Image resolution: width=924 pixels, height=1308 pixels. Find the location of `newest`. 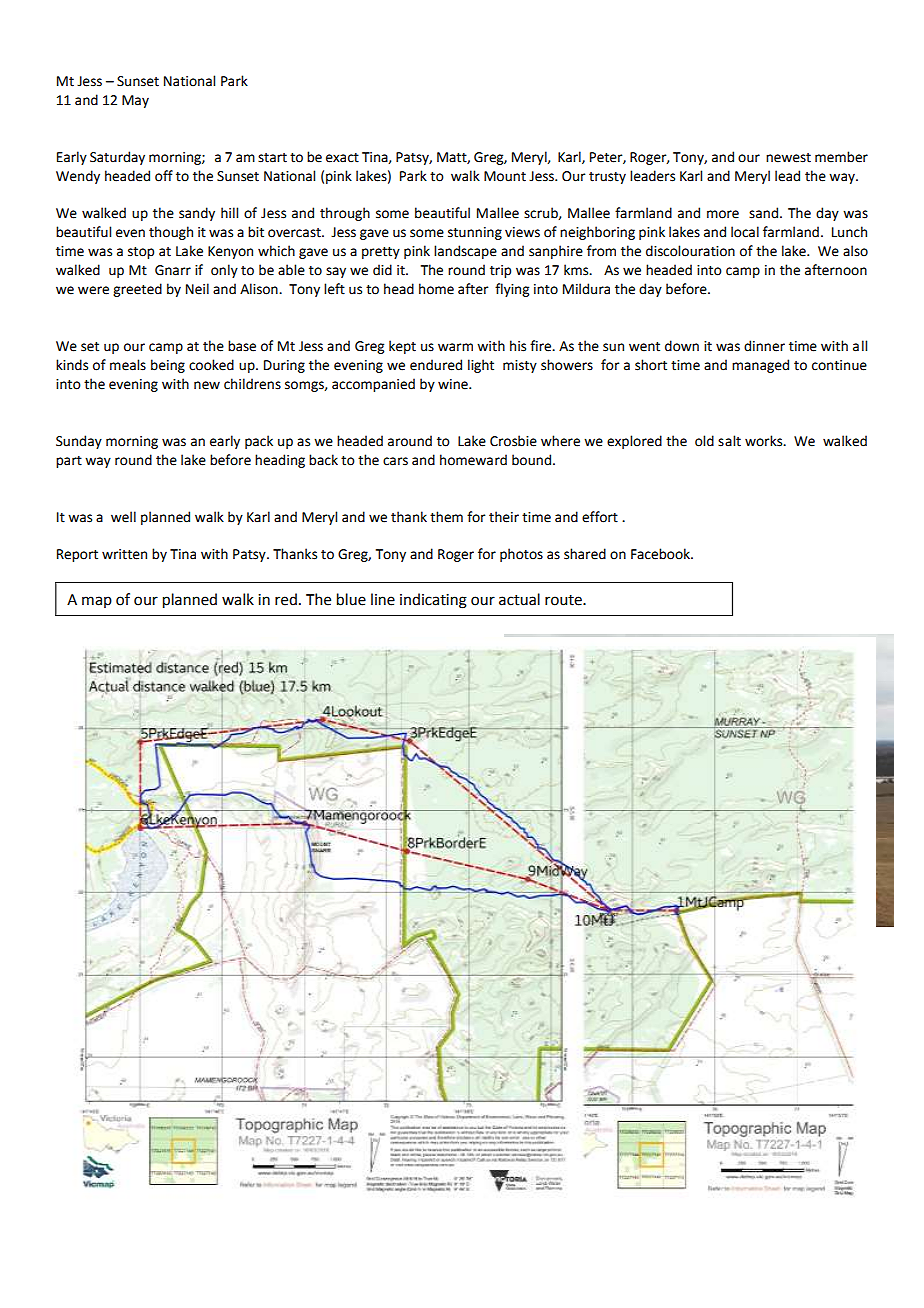

newest is located at coordinates (788, 158).
